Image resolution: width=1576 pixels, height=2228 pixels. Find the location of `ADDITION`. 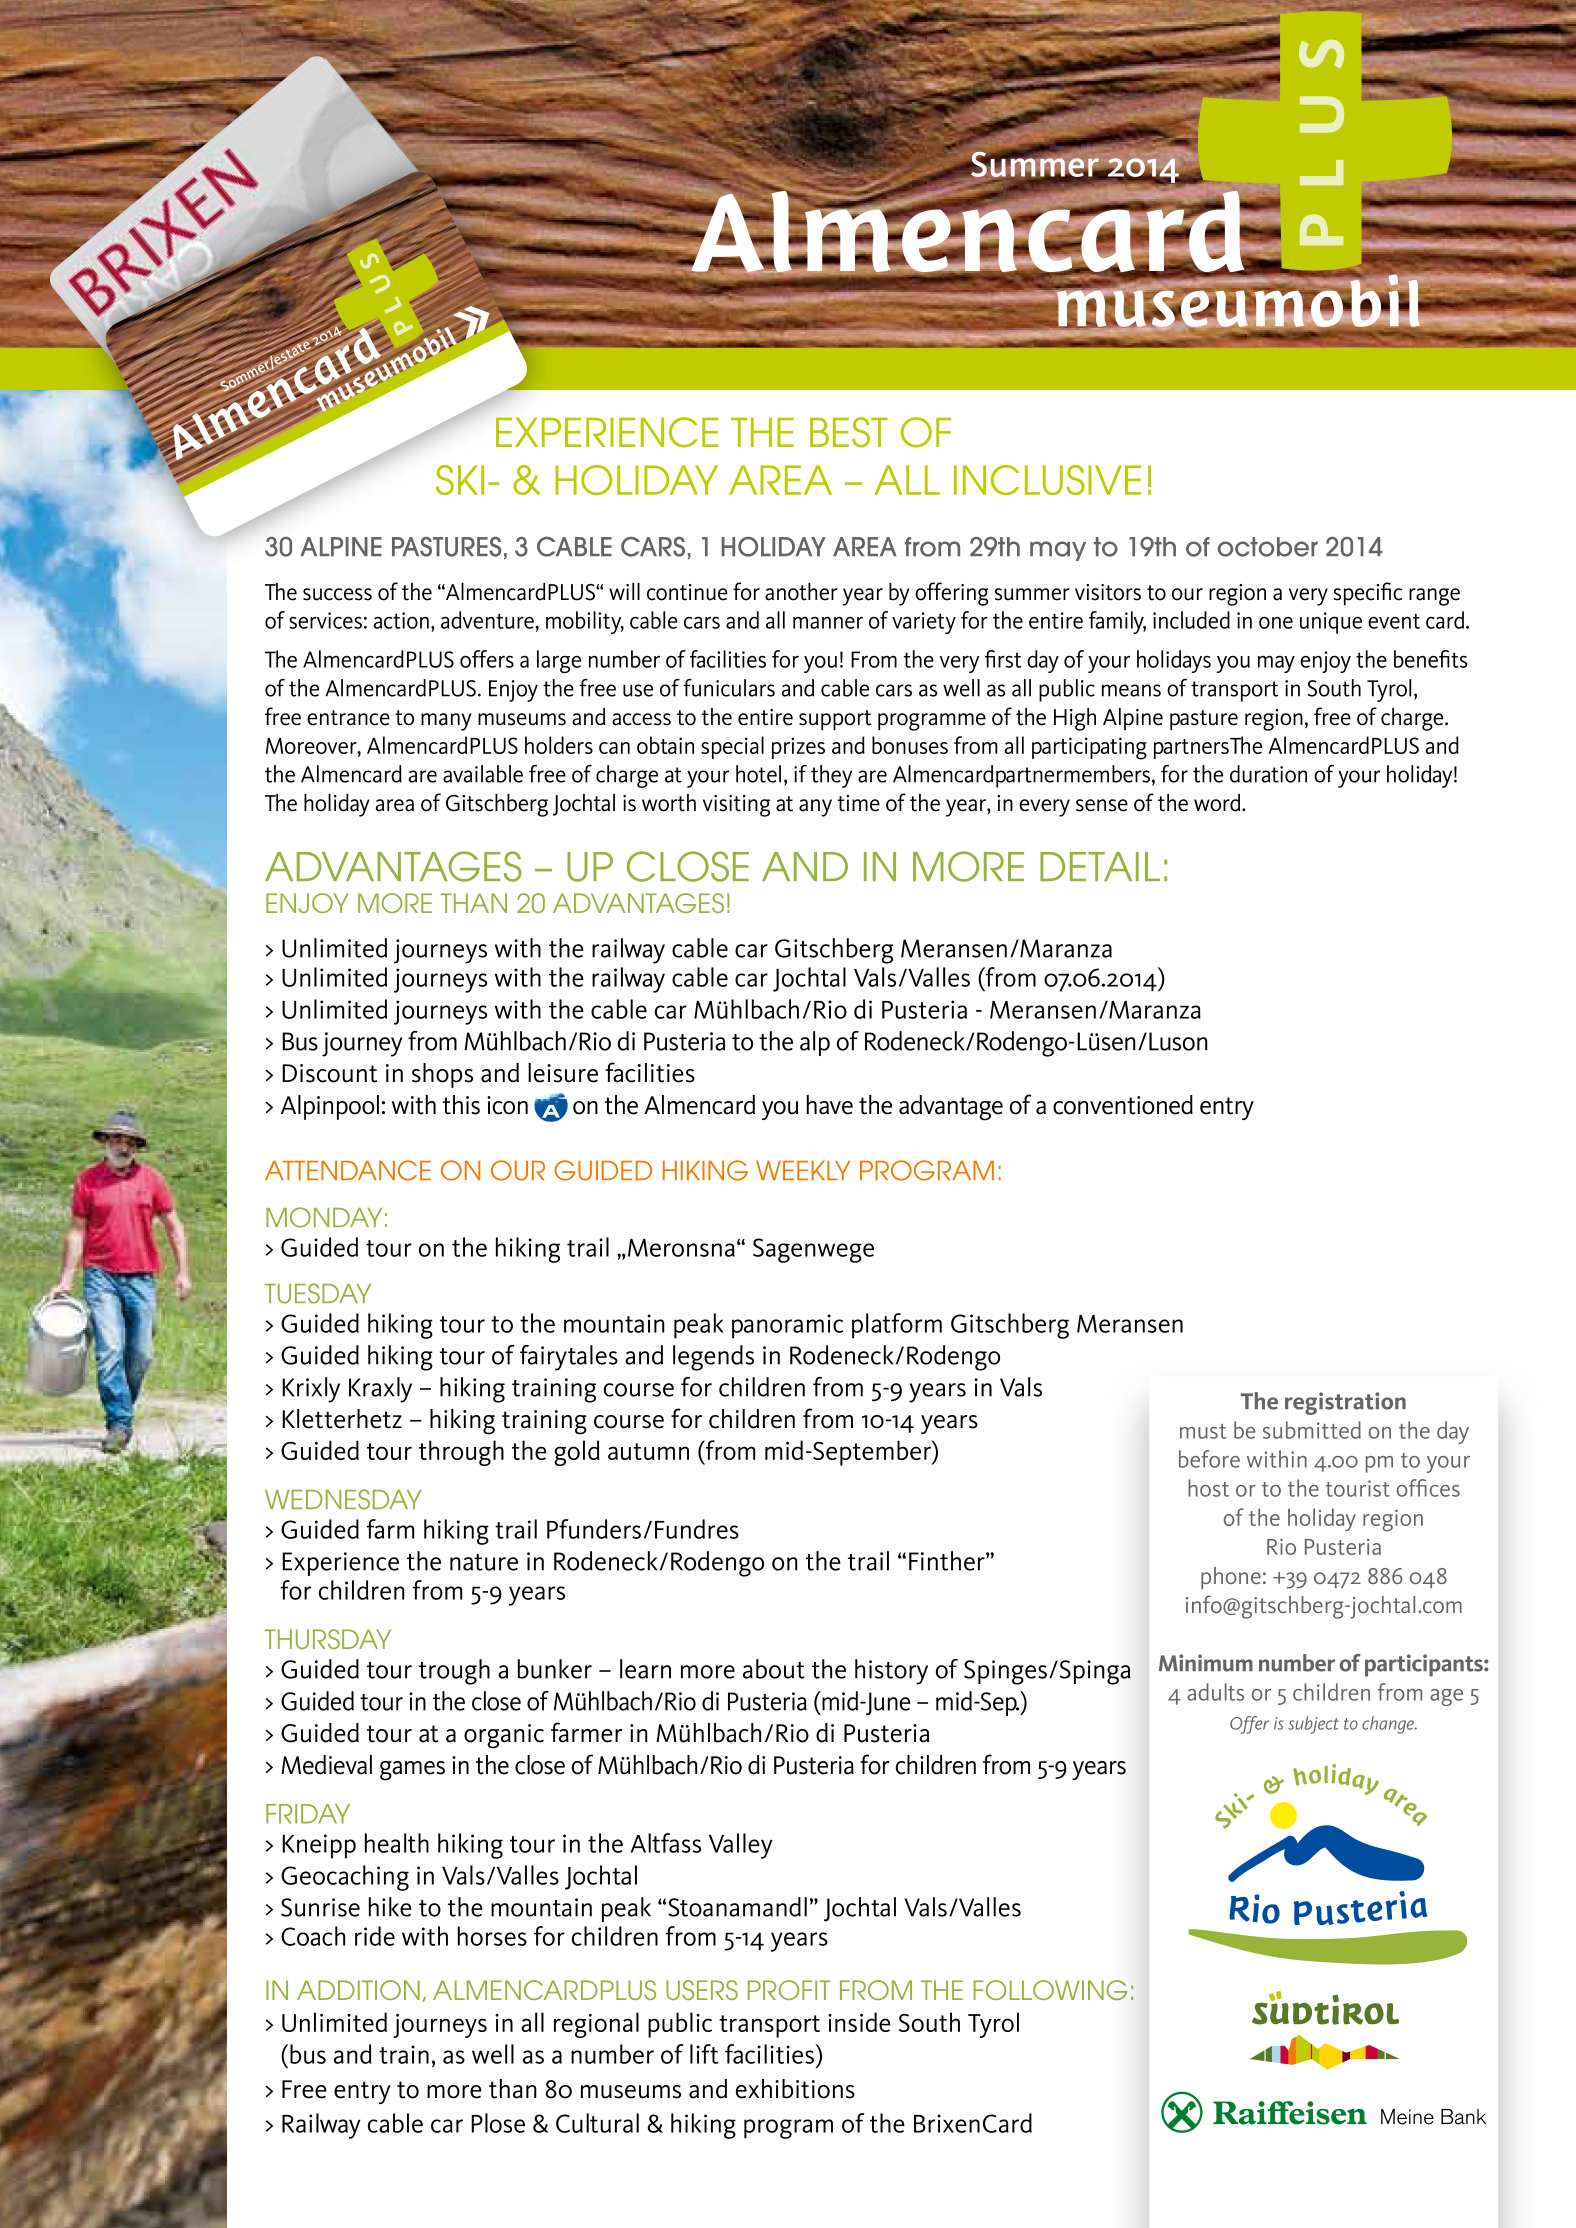

ADDITION is located at coordinates (358, 1990).
